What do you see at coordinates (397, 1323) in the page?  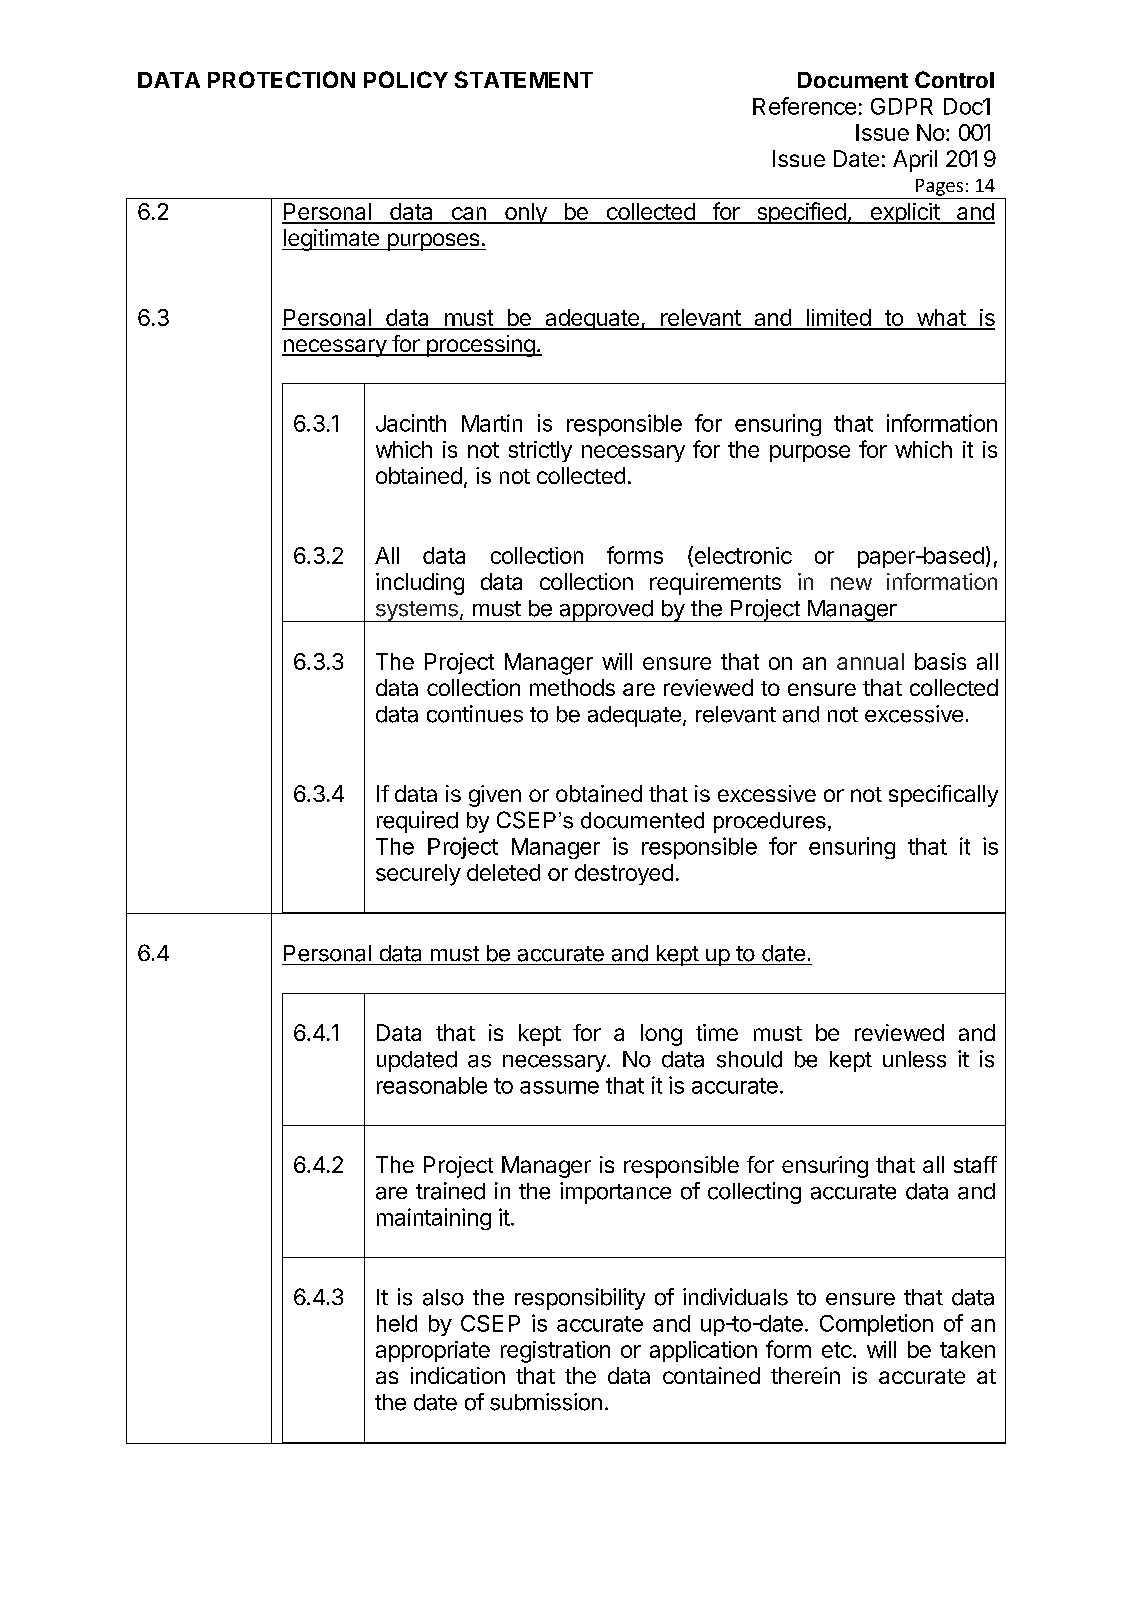 I see `held` at bounding box center [397, 1323].
